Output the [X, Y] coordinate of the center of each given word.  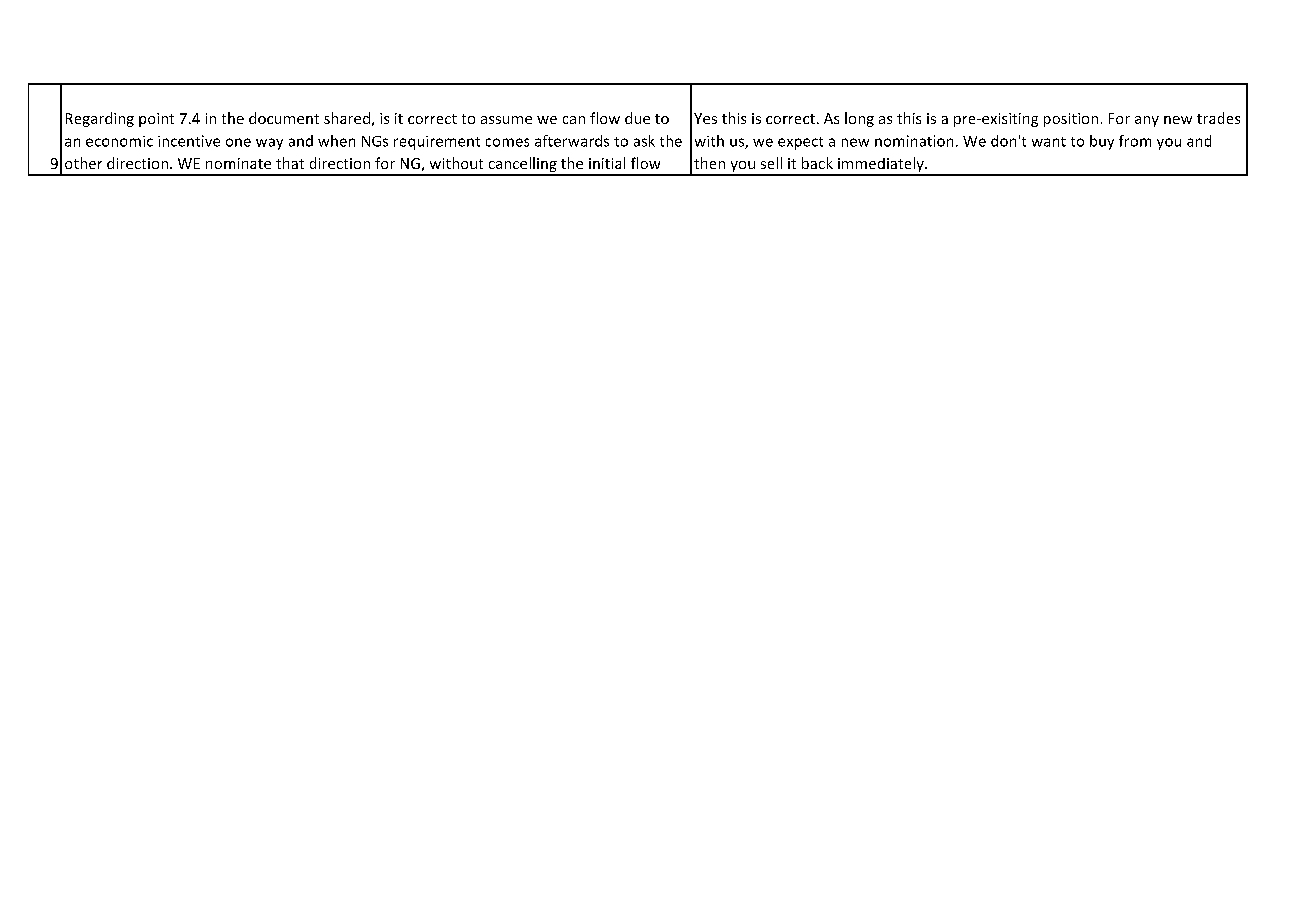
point [156, 120]
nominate [238, 163]
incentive [189, 141]
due [637, 118]
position [1071, 120]
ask [644, 141]
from [1135, 141]
